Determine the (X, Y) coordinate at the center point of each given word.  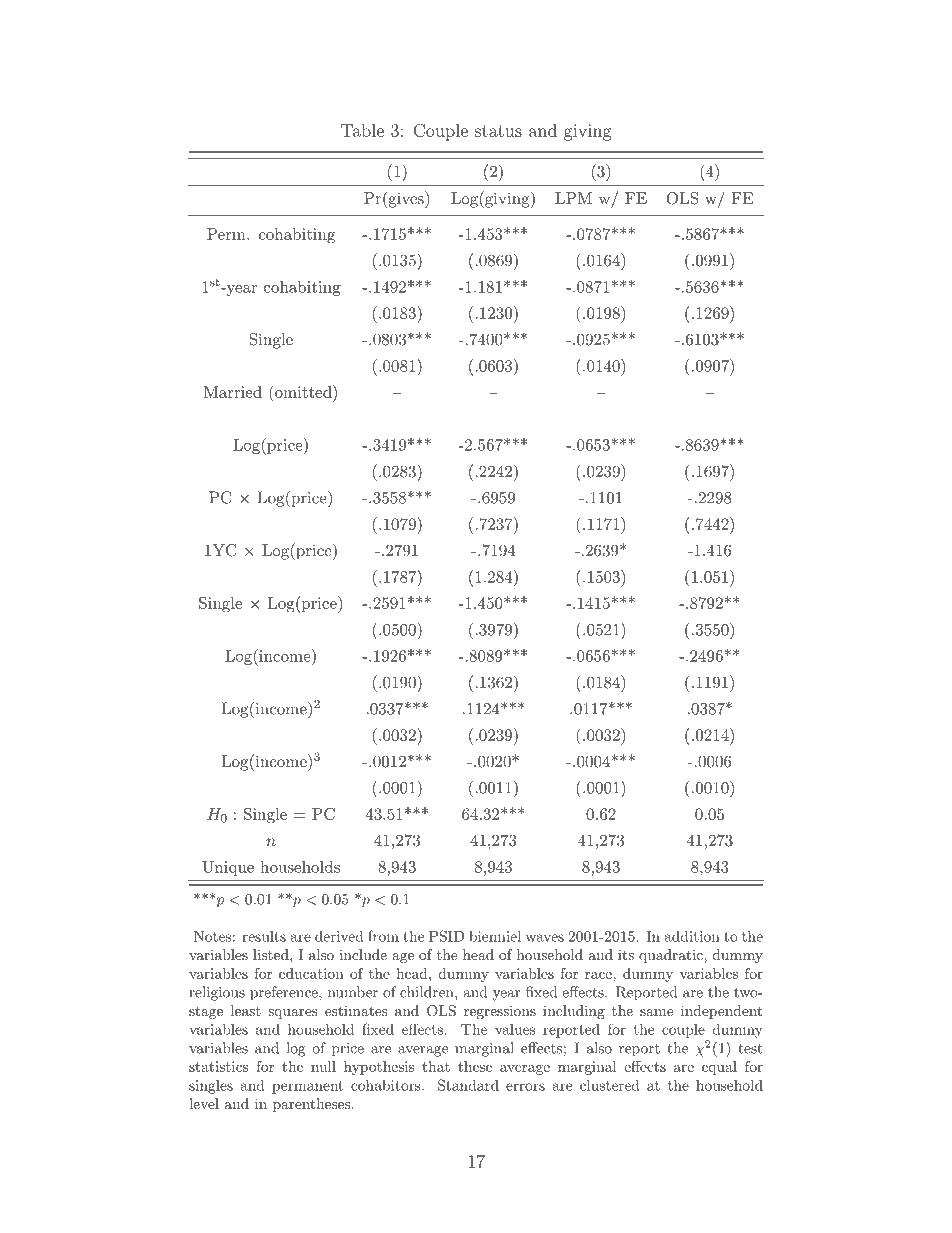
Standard (468, 1085)
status (498, 131)
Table (362, 130)
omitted (303, 391)
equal (719, 1068)
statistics (218, 1066)
